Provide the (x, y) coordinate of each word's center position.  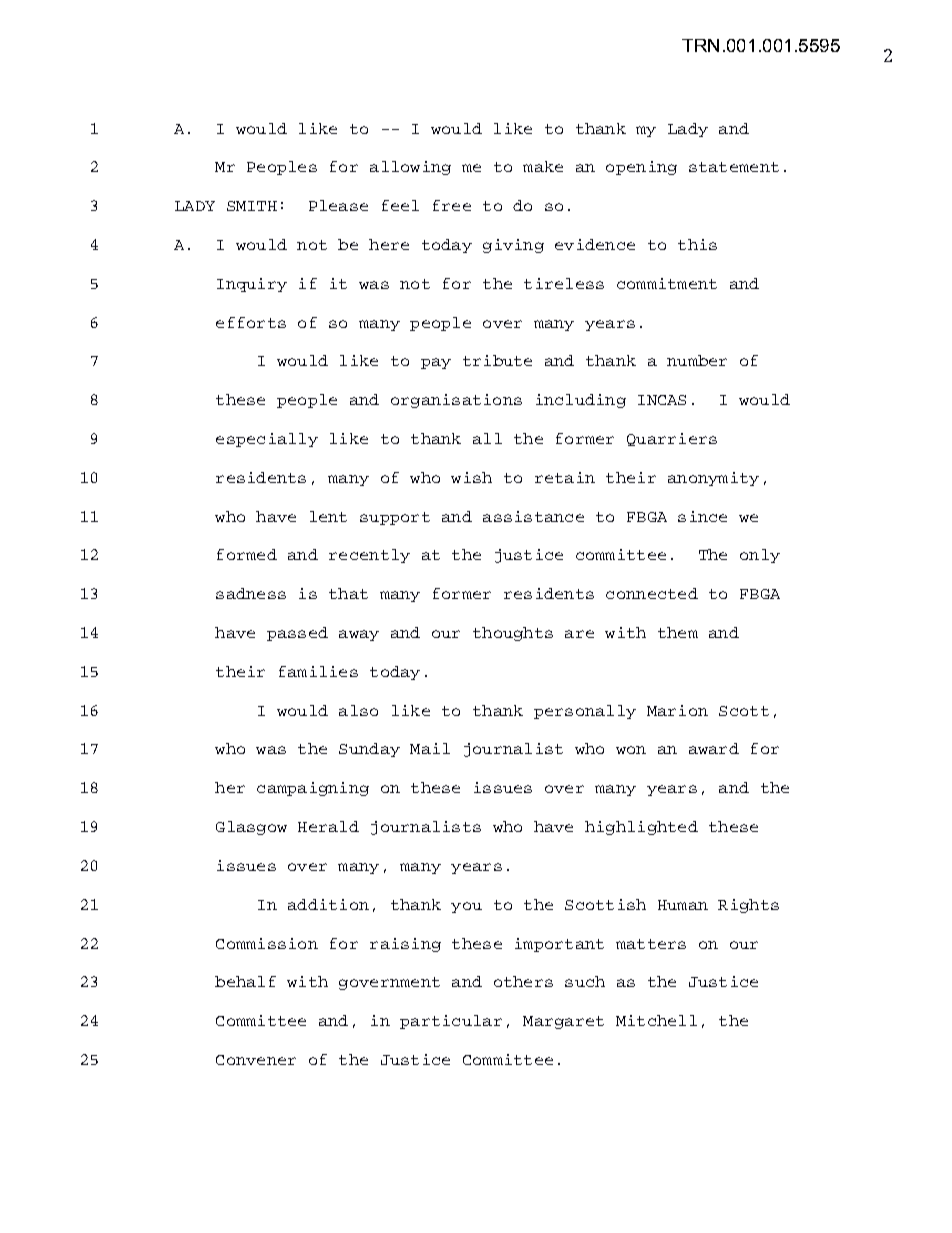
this (697, 244)
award (714, 748)
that (348, 593)
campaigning (313, 789)
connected (652, 593)
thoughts (513, 634)
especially (267, 440)
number (697, 360)
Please (338, 205)
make (543, 166)
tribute (497, 360)
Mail (430, 748)
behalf (245, 981)
